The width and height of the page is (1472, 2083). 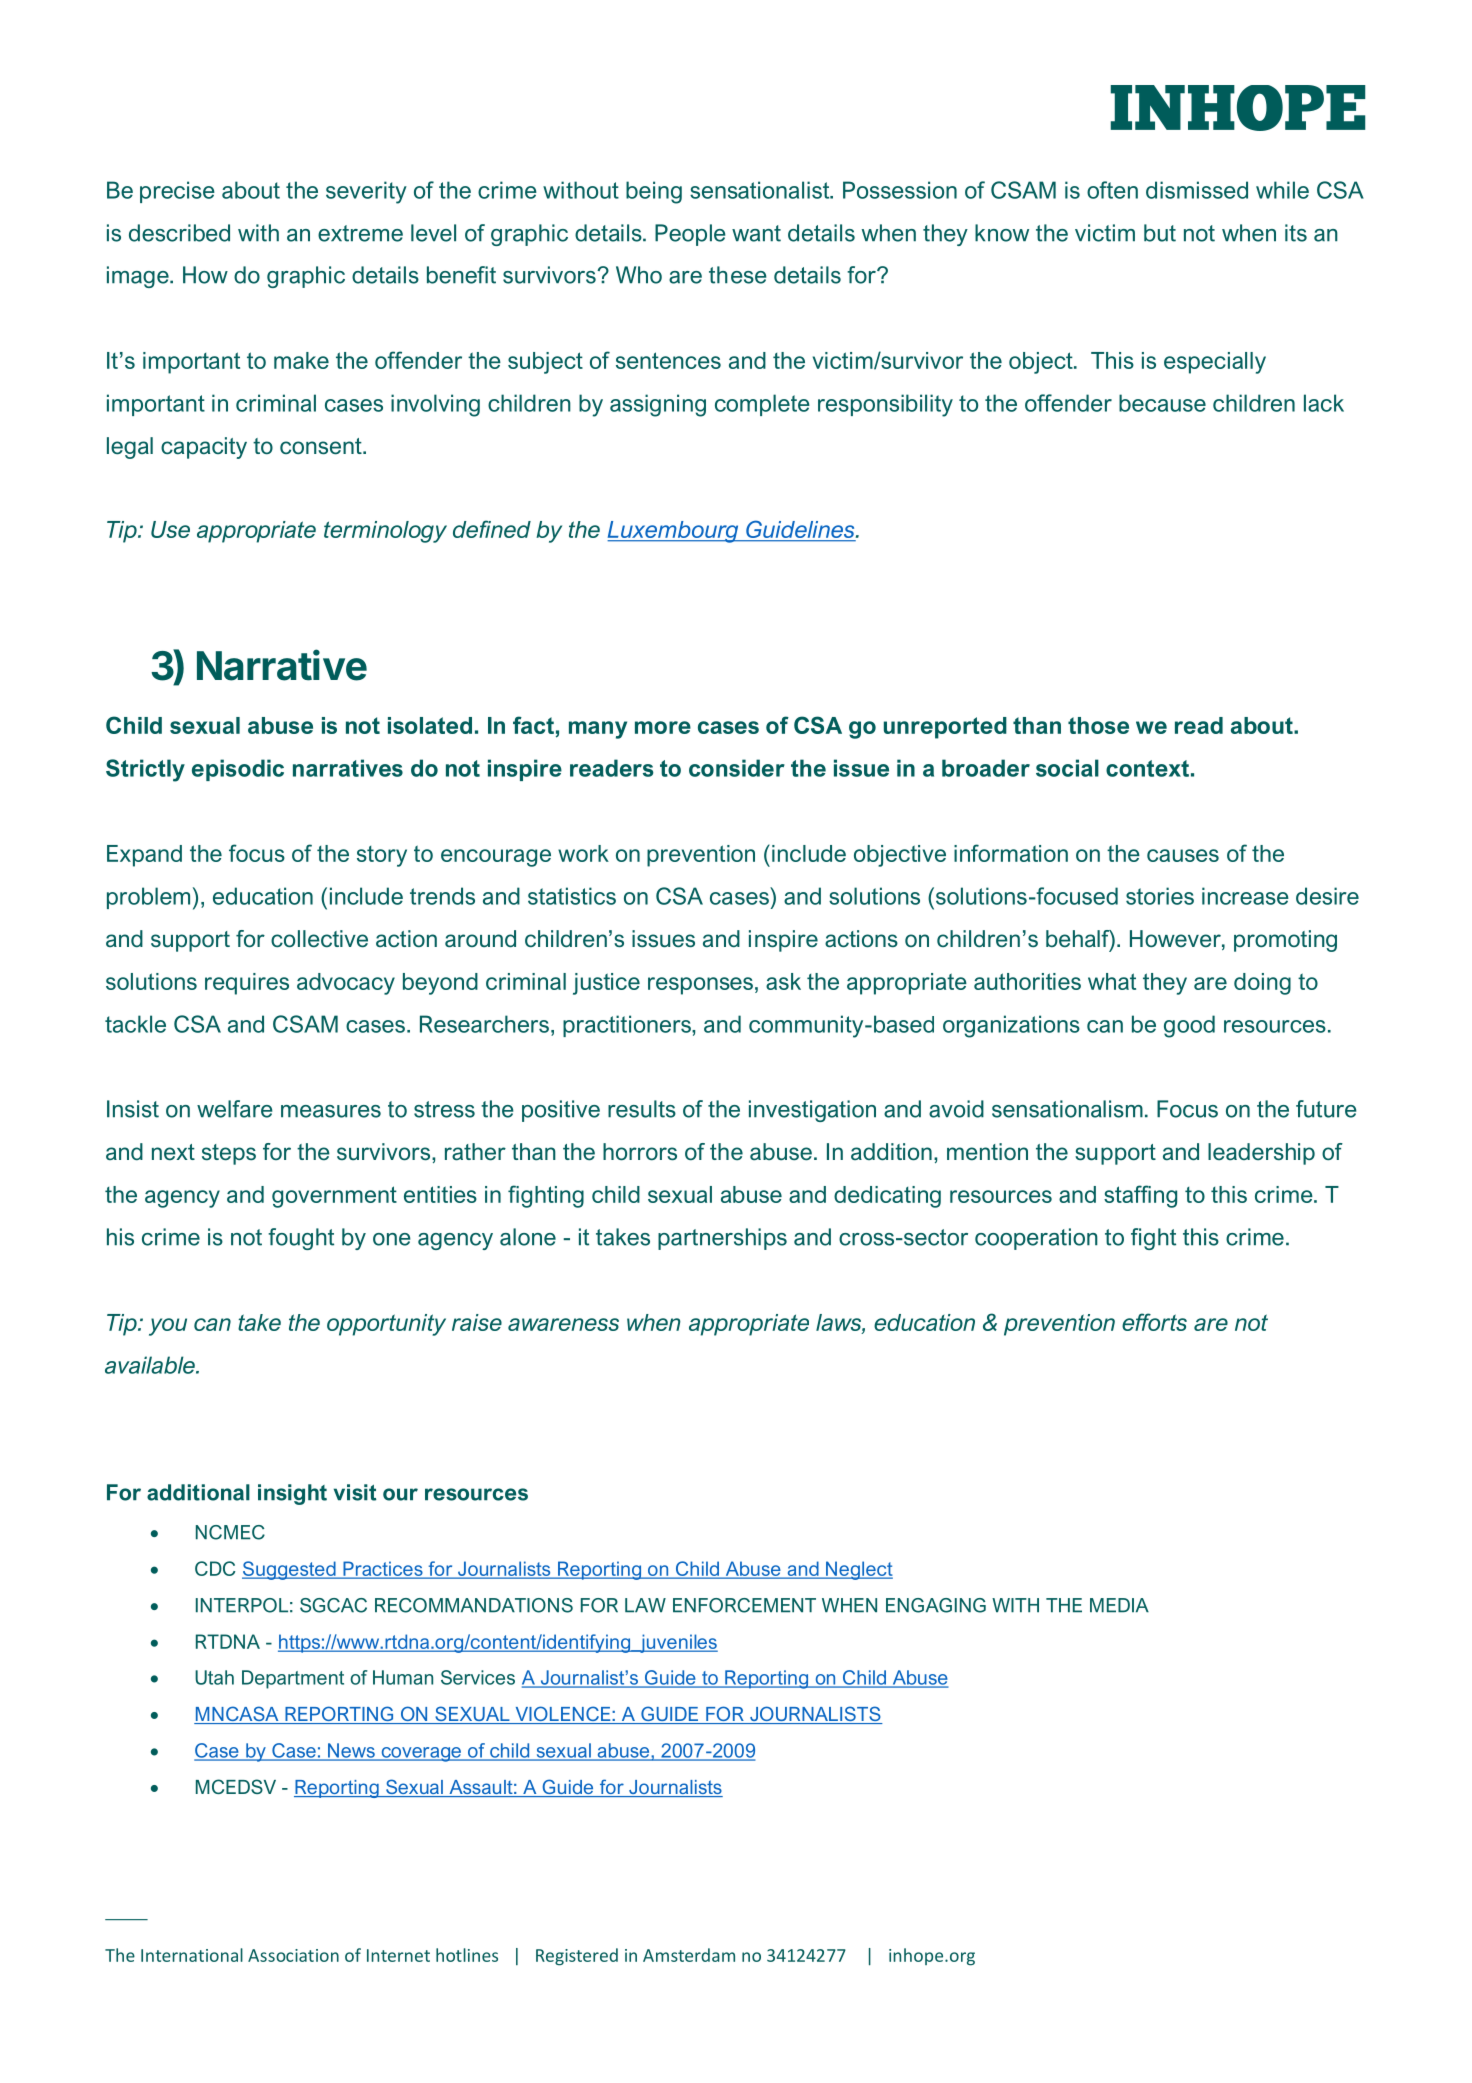 I want to click on but, so click(x=1160, y=233).
